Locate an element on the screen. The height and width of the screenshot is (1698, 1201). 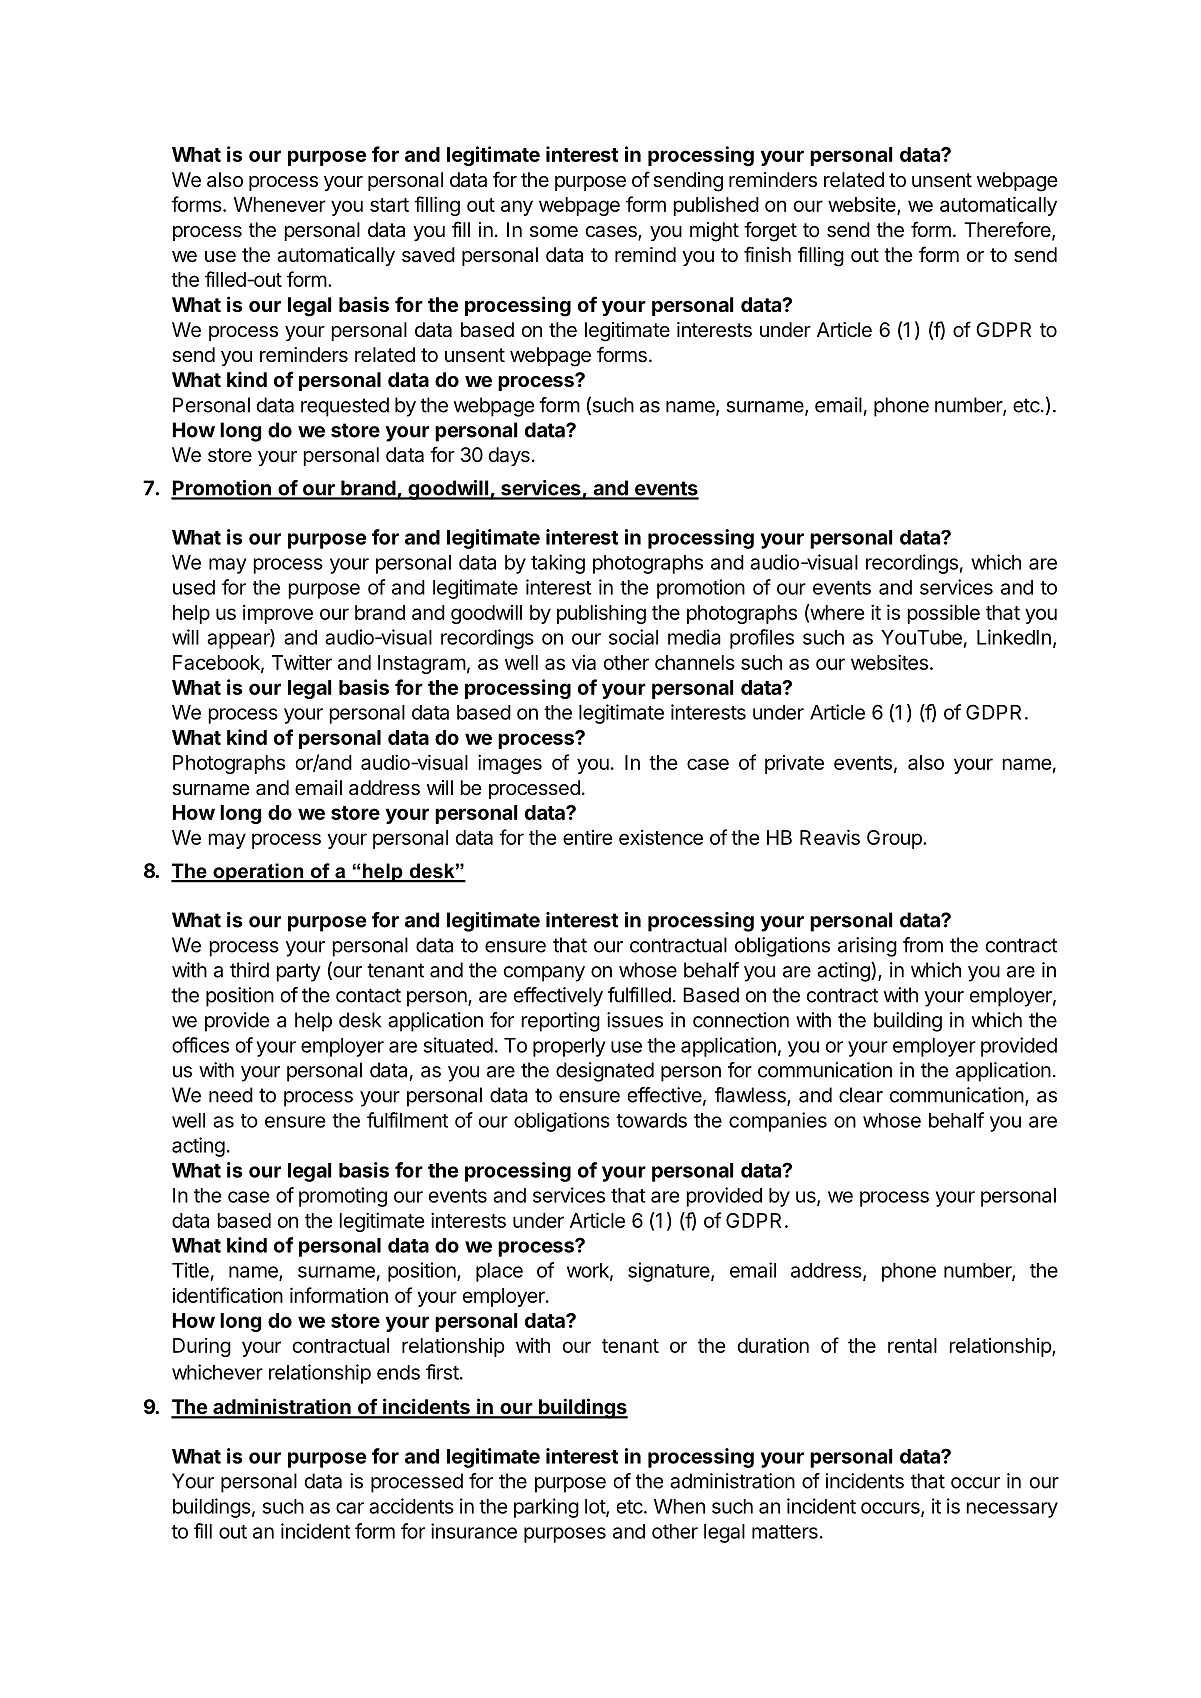
Group is located at coordinates (895, 839).
